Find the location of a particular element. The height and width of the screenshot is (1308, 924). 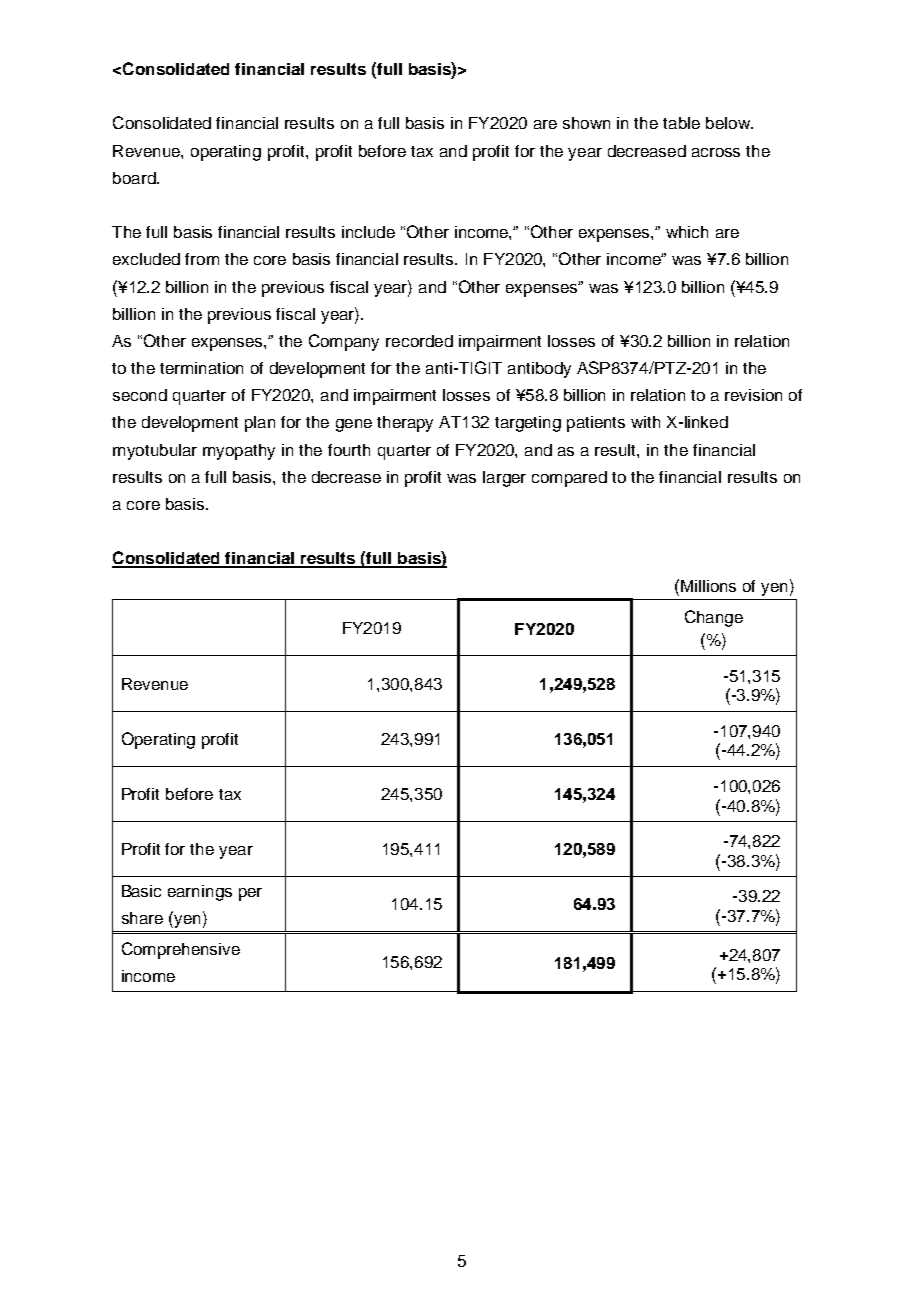

myopathy is located at coordinates (239, 452).
